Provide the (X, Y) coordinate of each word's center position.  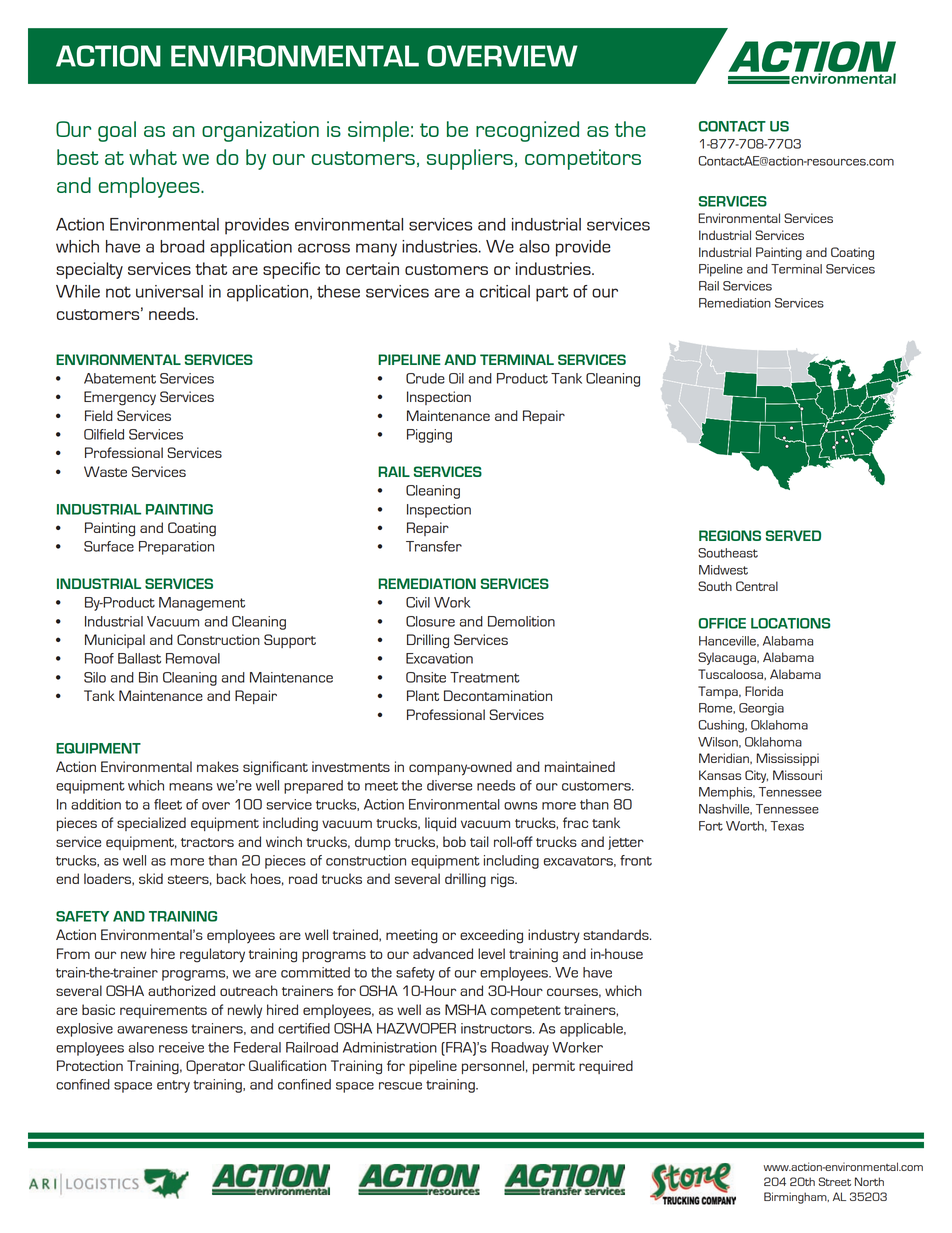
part (552, 294)
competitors (583, 159)
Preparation (176, 548)
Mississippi (788, 759)
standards (617, 934)
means (191, 787)
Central (757, 586)
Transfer (434, 546)
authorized (181, 990)
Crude (425, 378)
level (491, 953)
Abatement (120, 378)
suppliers (470, 159)
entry (173, 1086)
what (153, 157)
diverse (449, 785)
